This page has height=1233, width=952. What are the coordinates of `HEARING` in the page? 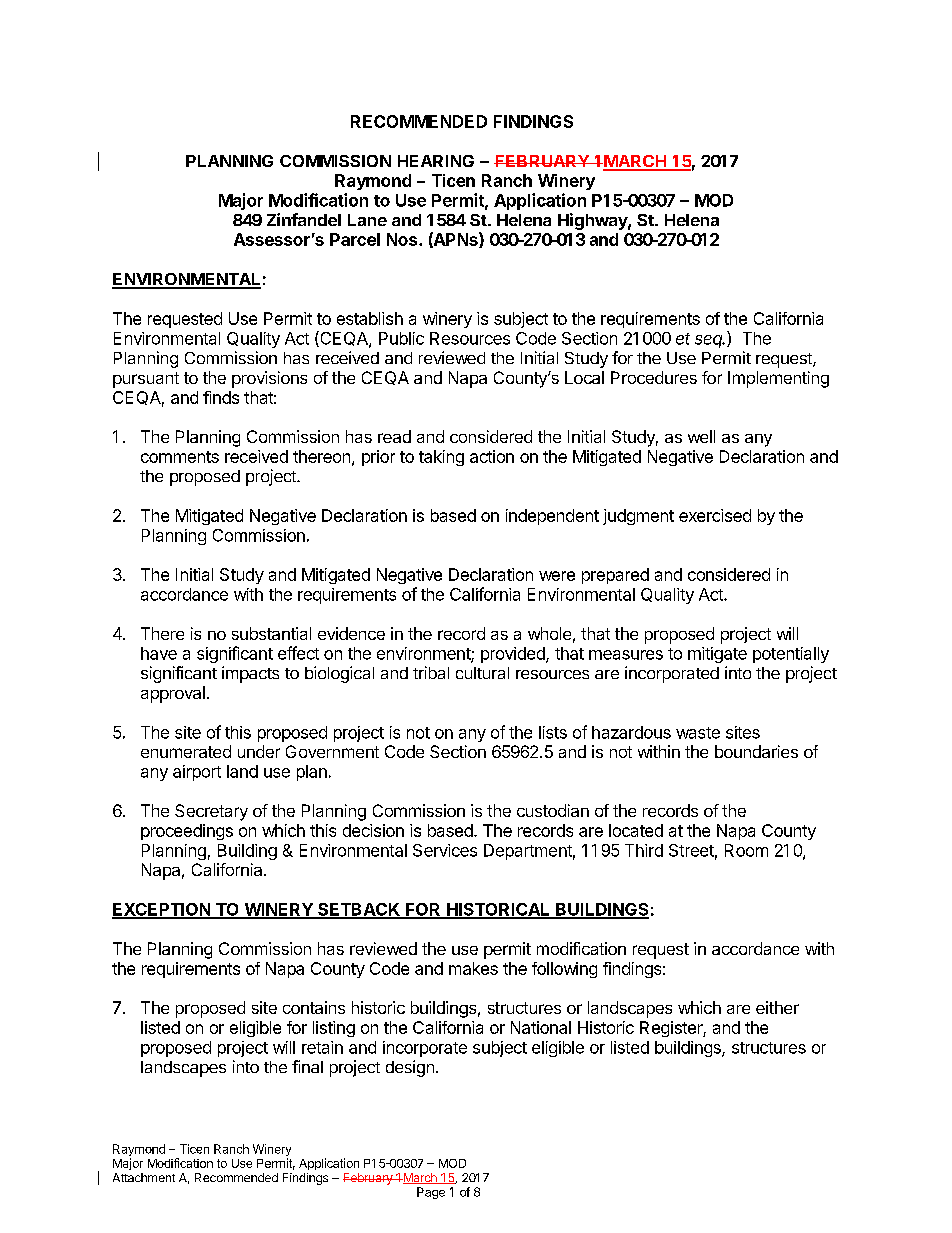 It's located at (436, 161).
